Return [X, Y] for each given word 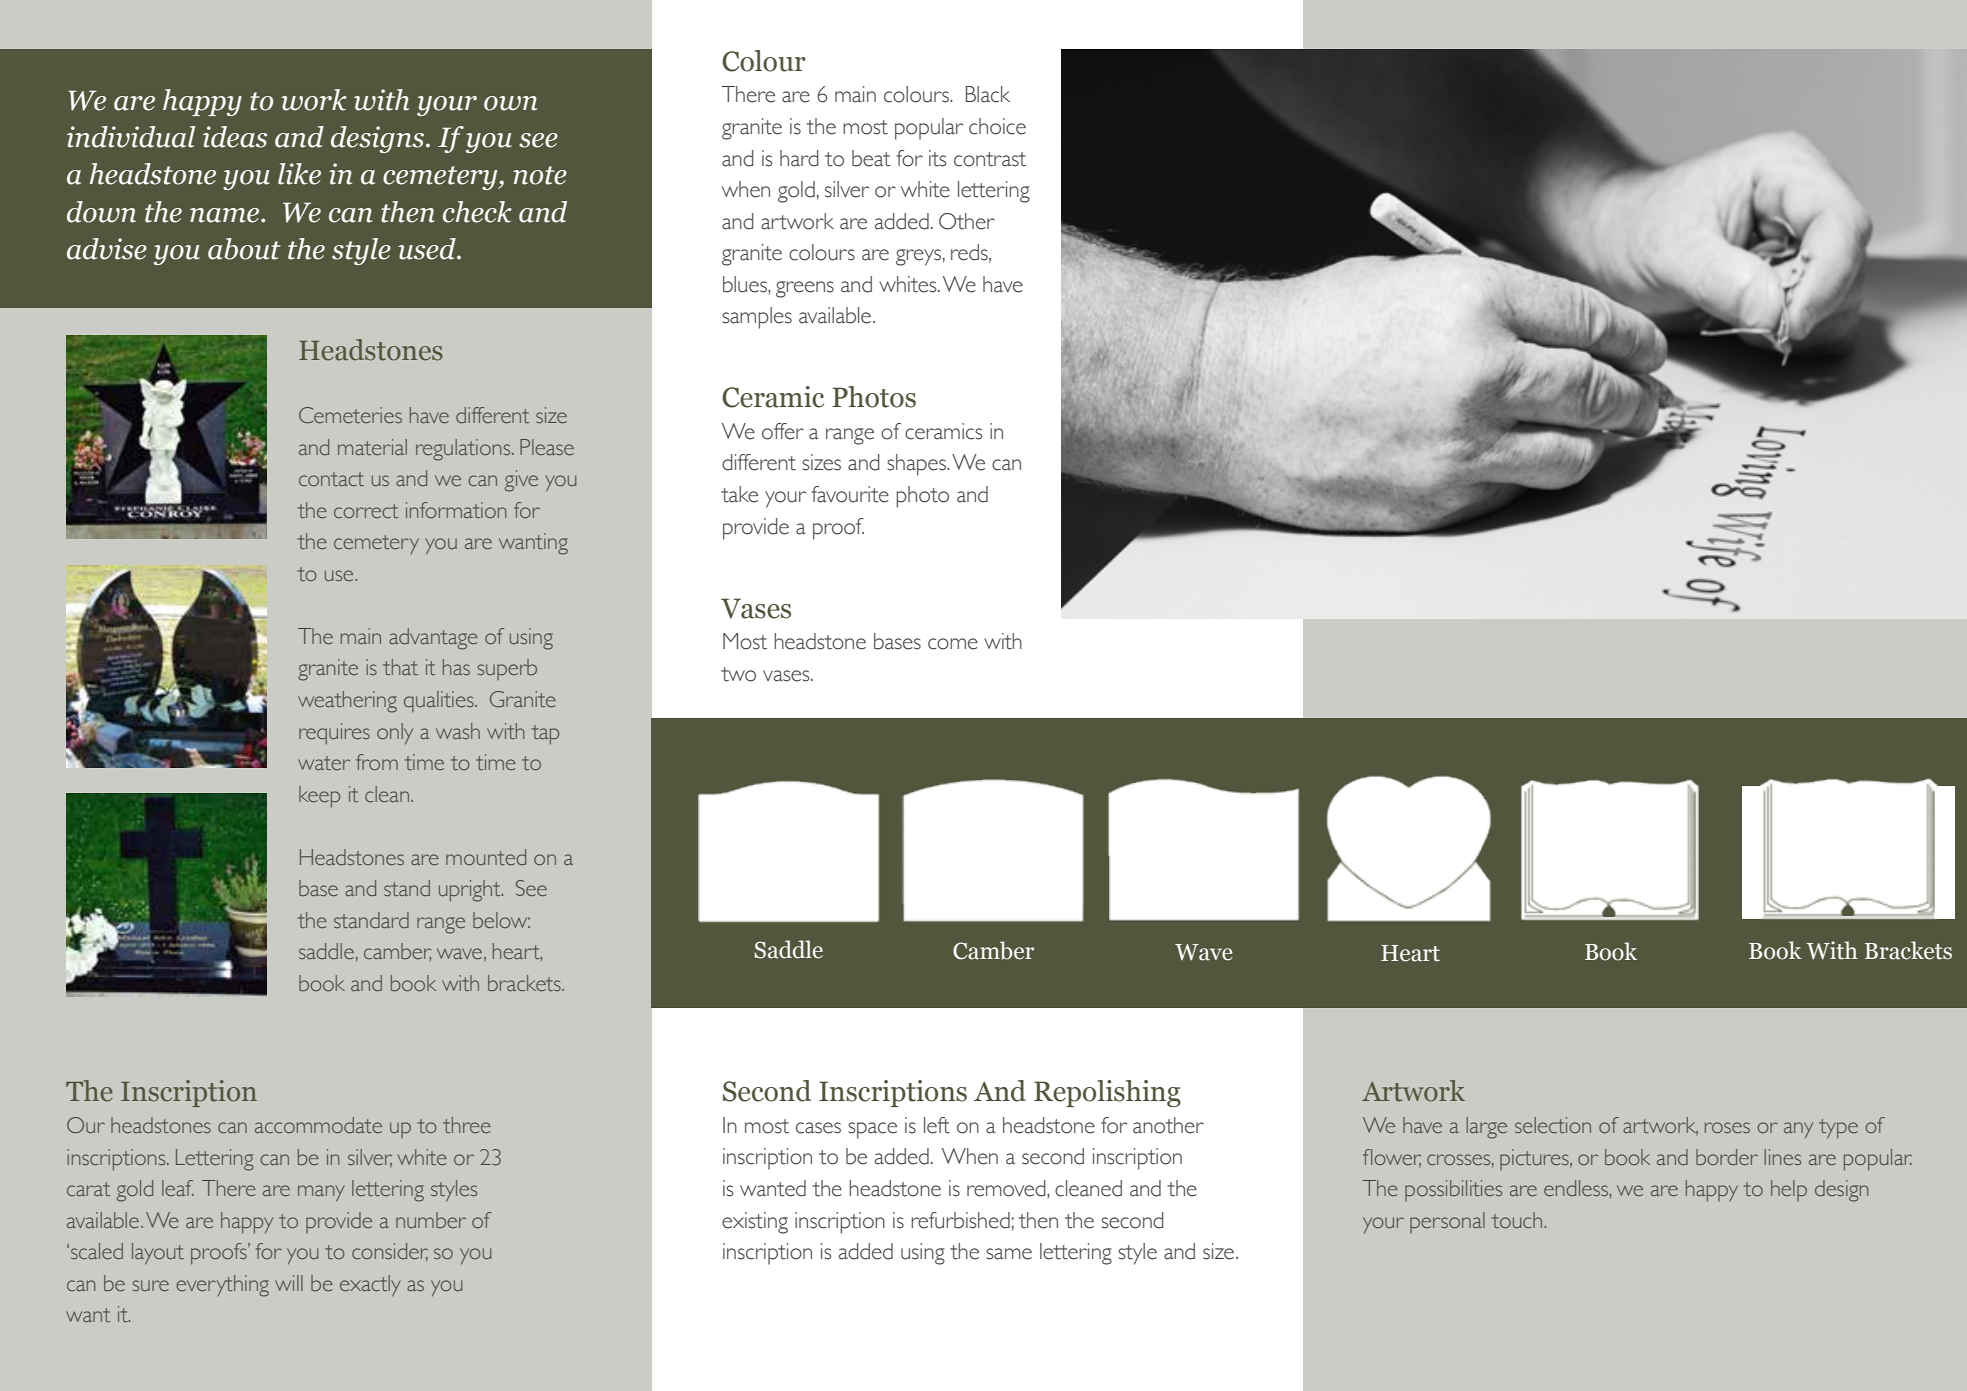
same [1009, 1254]
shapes [917, 465]
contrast [990, 159]
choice [997, 126]
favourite [850, 494]
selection [1553, 1125]
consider [390, 1252]
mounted [486, 857]
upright [471, 891]
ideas [235, 137]
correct [366, 511]
